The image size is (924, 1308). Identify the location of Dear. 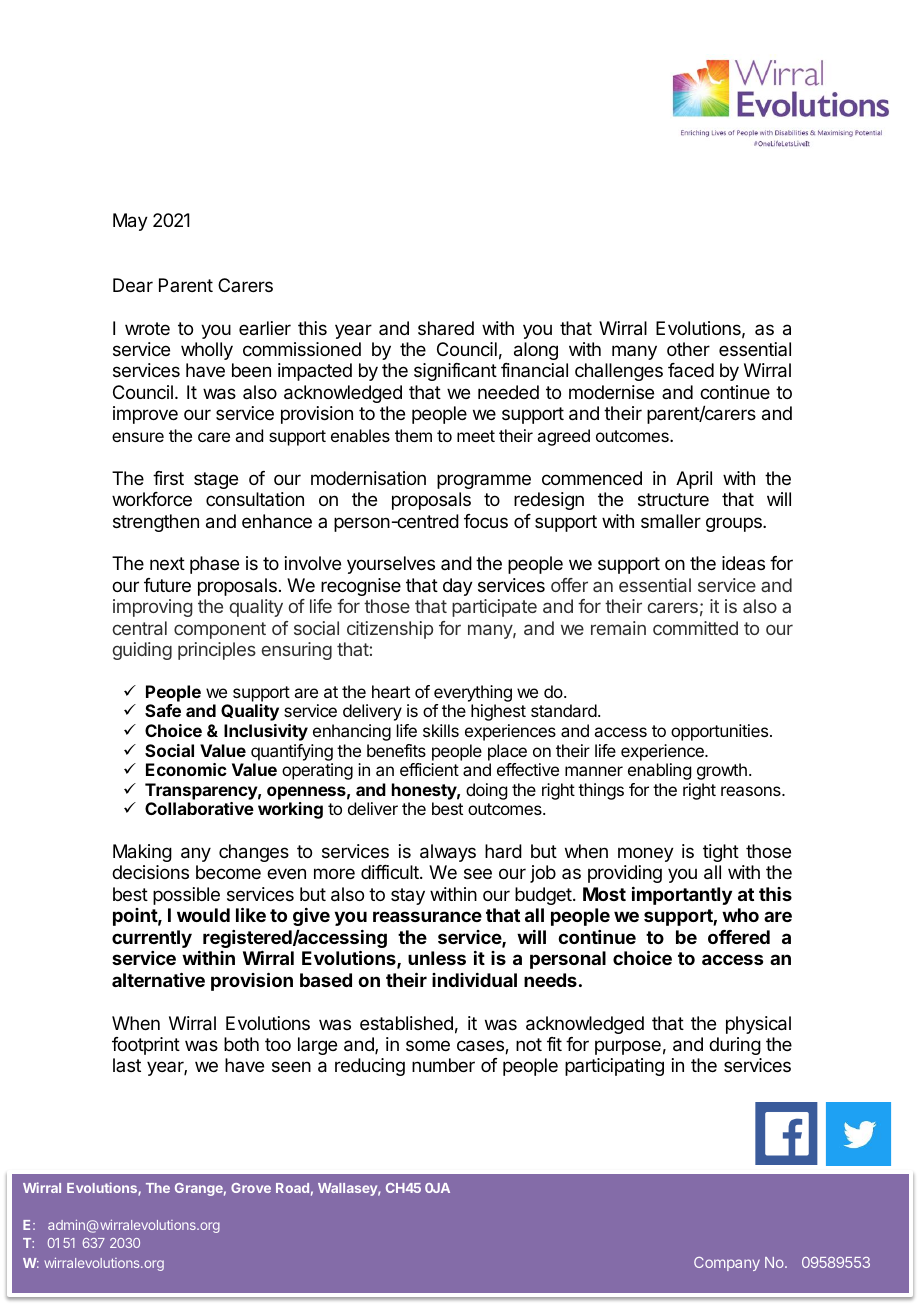
(133, 285).
